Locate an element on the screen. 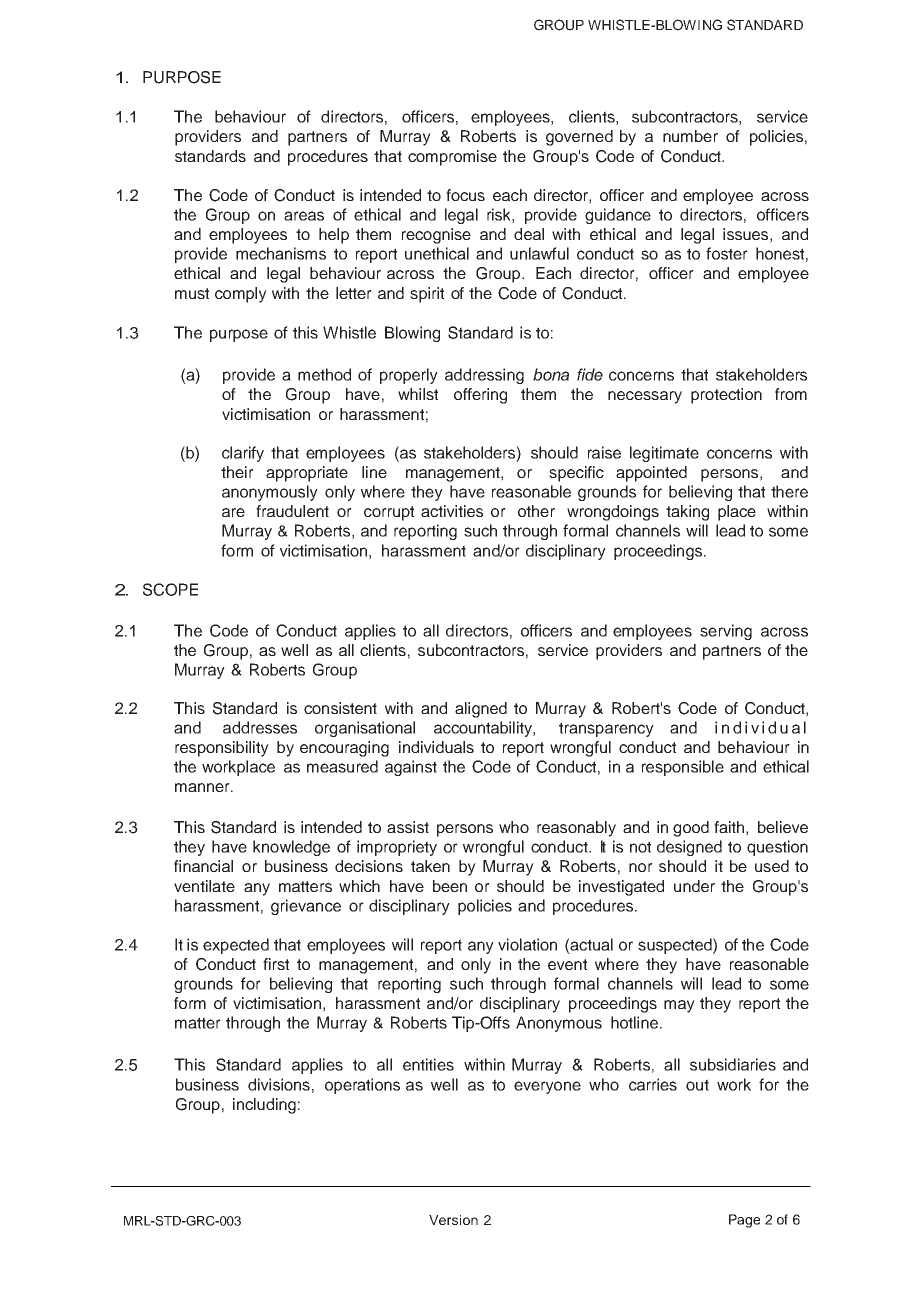 Image resolution: width=924 pixels, height=1307 pixels. aligned is located at coordinates (481, 710).
